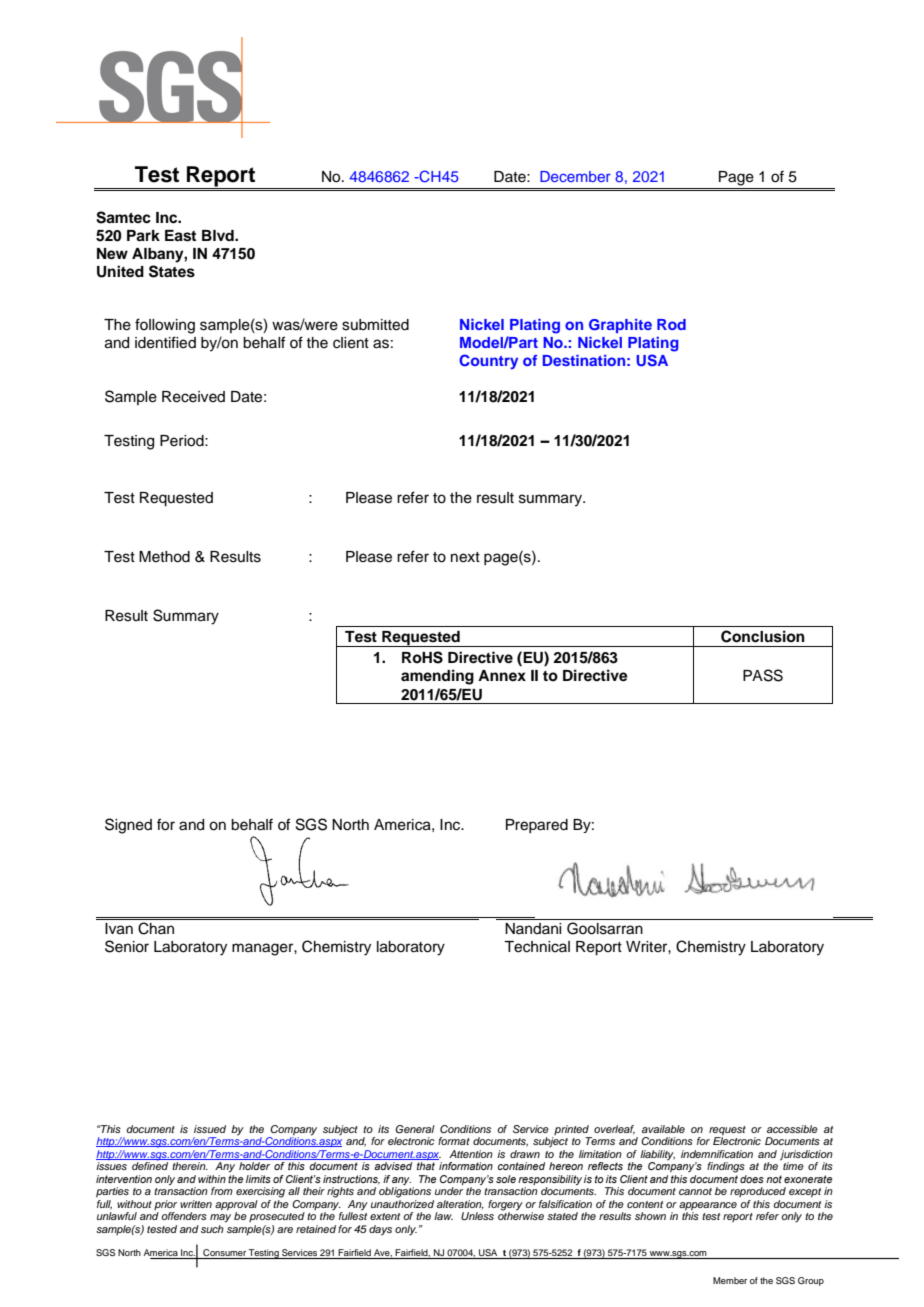 The height and width of the screenshot is (1307, 924). Describe the element at coordinates (763, 675) in the screenshot. I see `PASS` at that location.
